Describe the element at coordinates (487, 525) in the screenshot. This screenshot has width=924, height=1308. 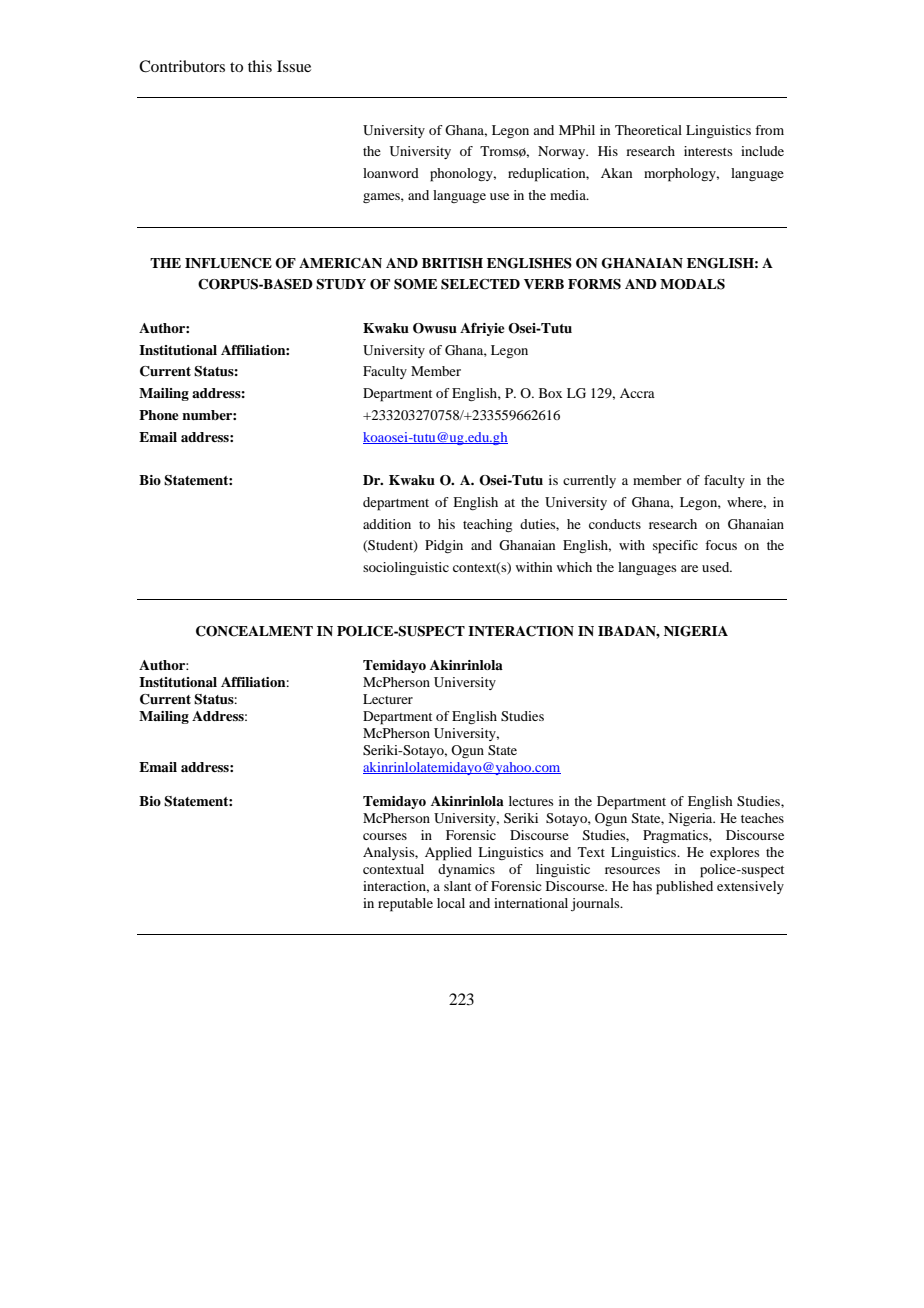
I see `teaching` at that location.
